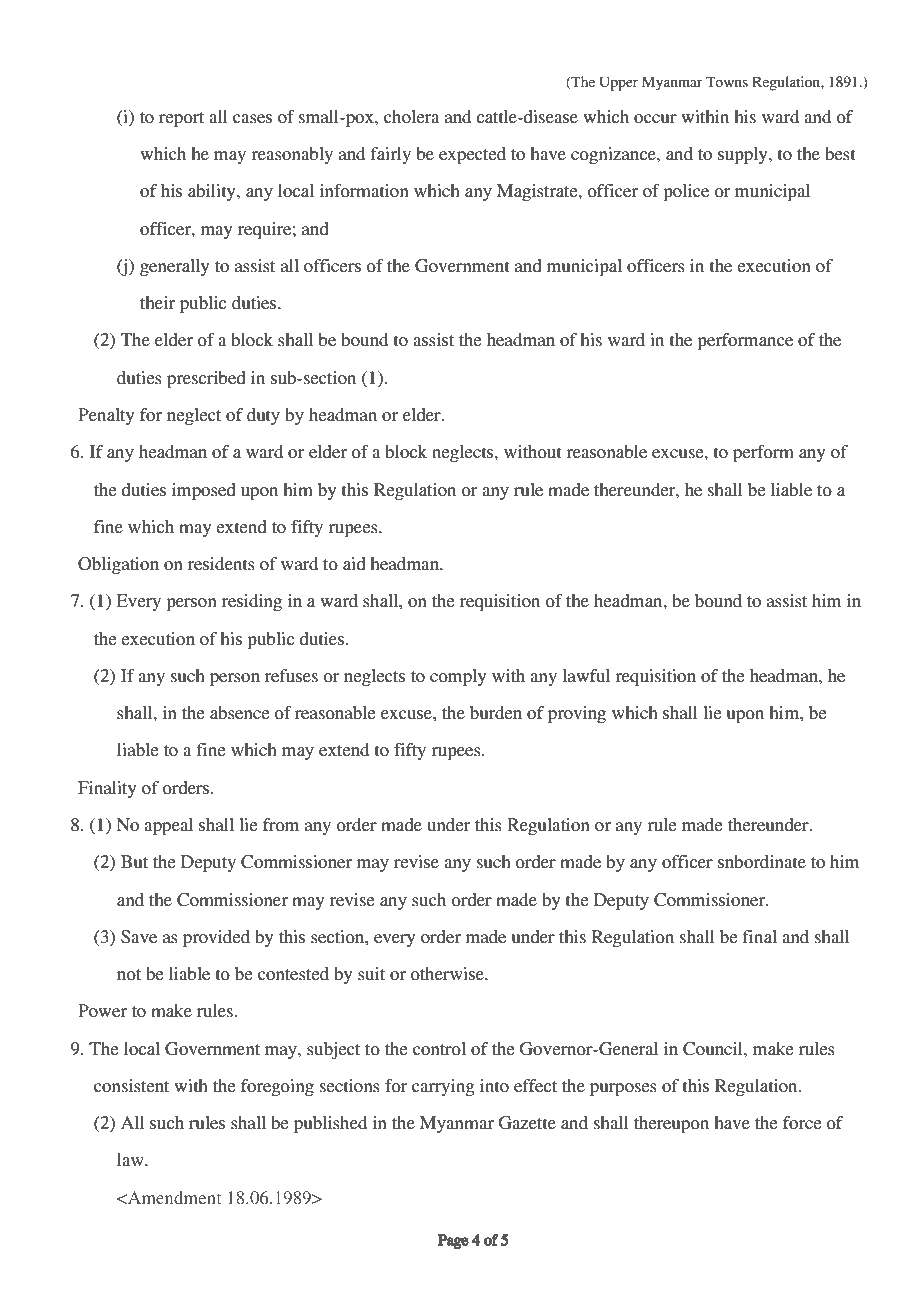 The width and height of the page is (924, 1307). I want to click on lawful, so click(586, 675).
